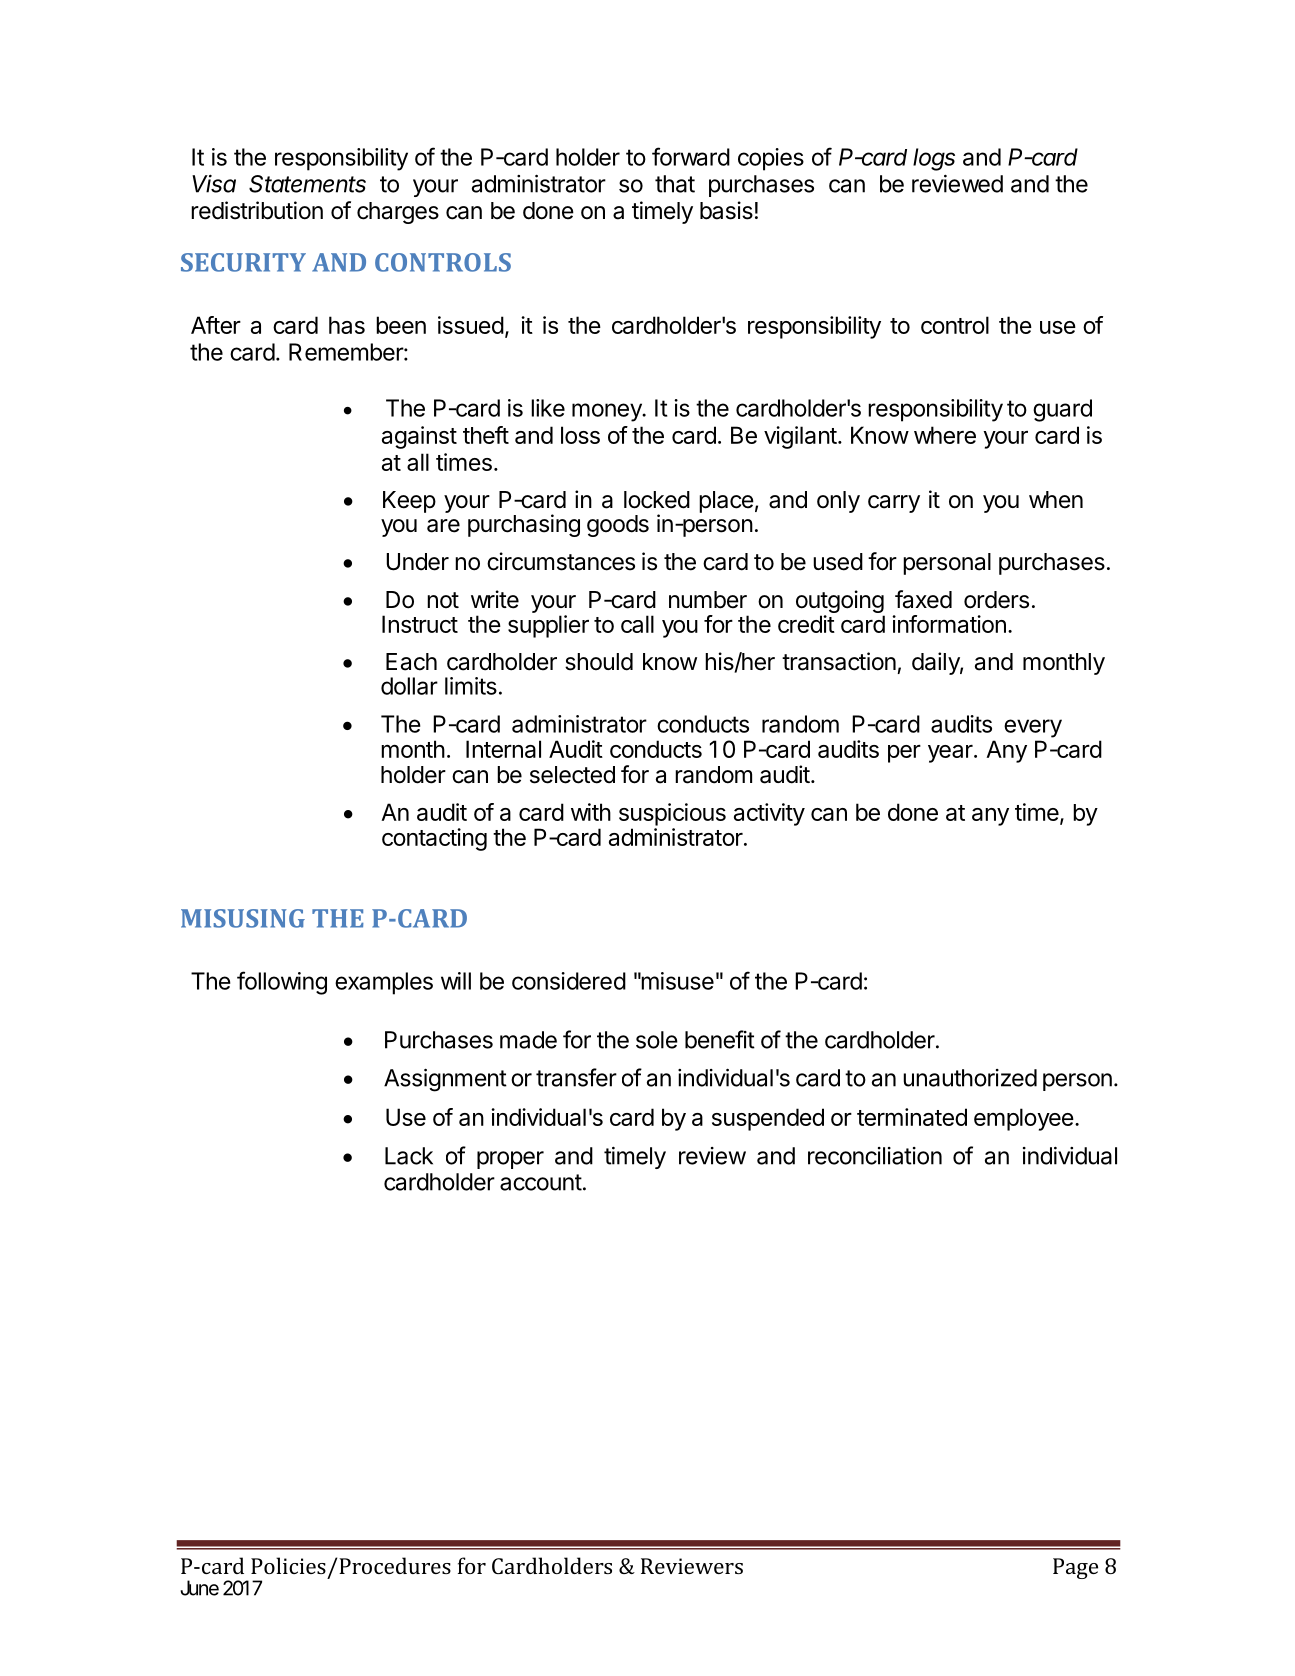 The width and height of the screenshot is (1295, 1676). I want to click on logs, so click(934, 159).
